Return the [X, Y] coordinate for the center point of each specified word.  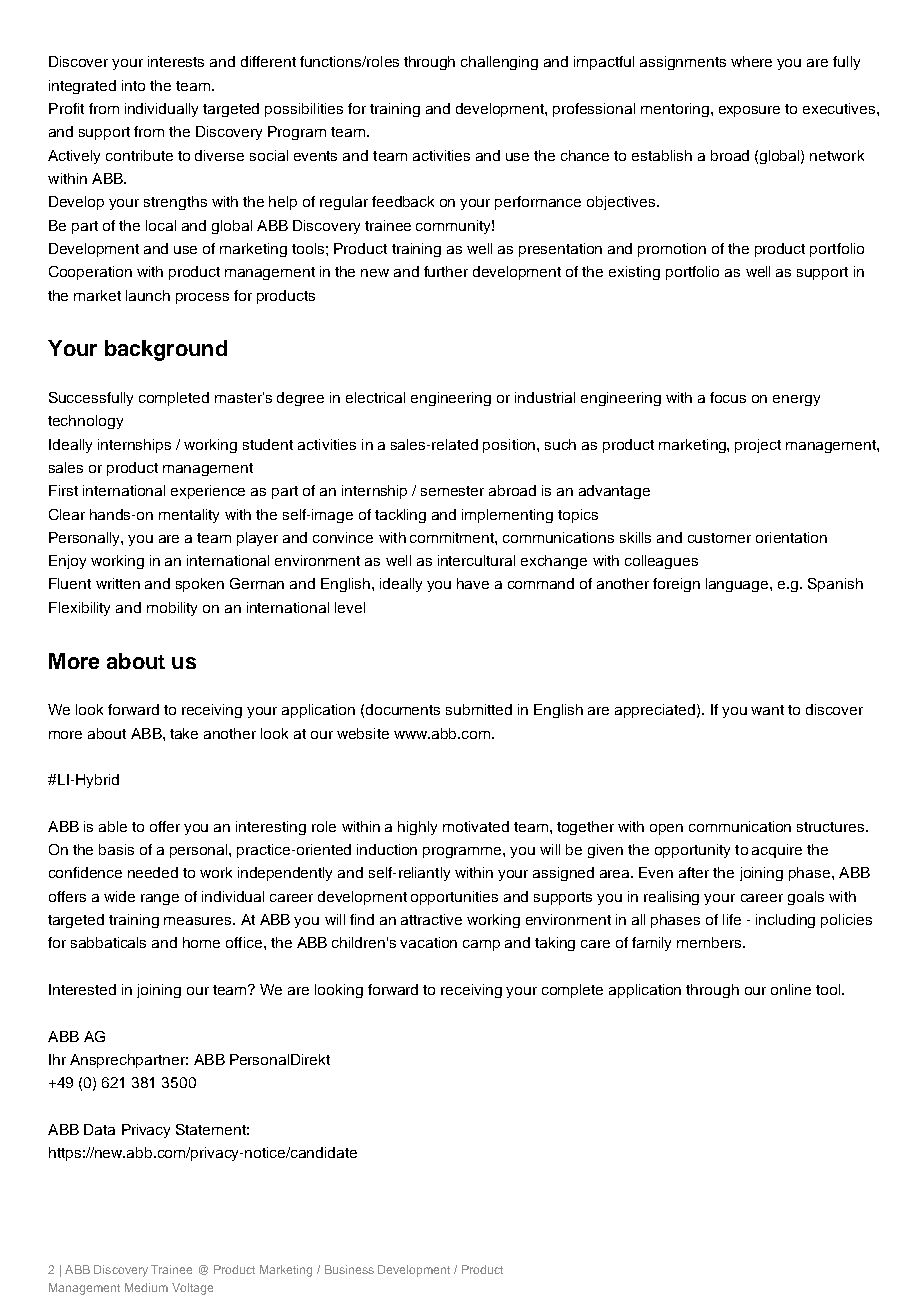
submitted [479, 709]
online [791, 989]
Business [349, 1269]
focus [728, 397]
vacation [428, 942]
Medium [146, 1287]
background [166, 350]
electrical [375, 397]
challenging [499, 63]
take [184, 733]
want [767, 710]
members [710, 942]
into [133, 85]
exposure [749, 111]
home [201, 942]
